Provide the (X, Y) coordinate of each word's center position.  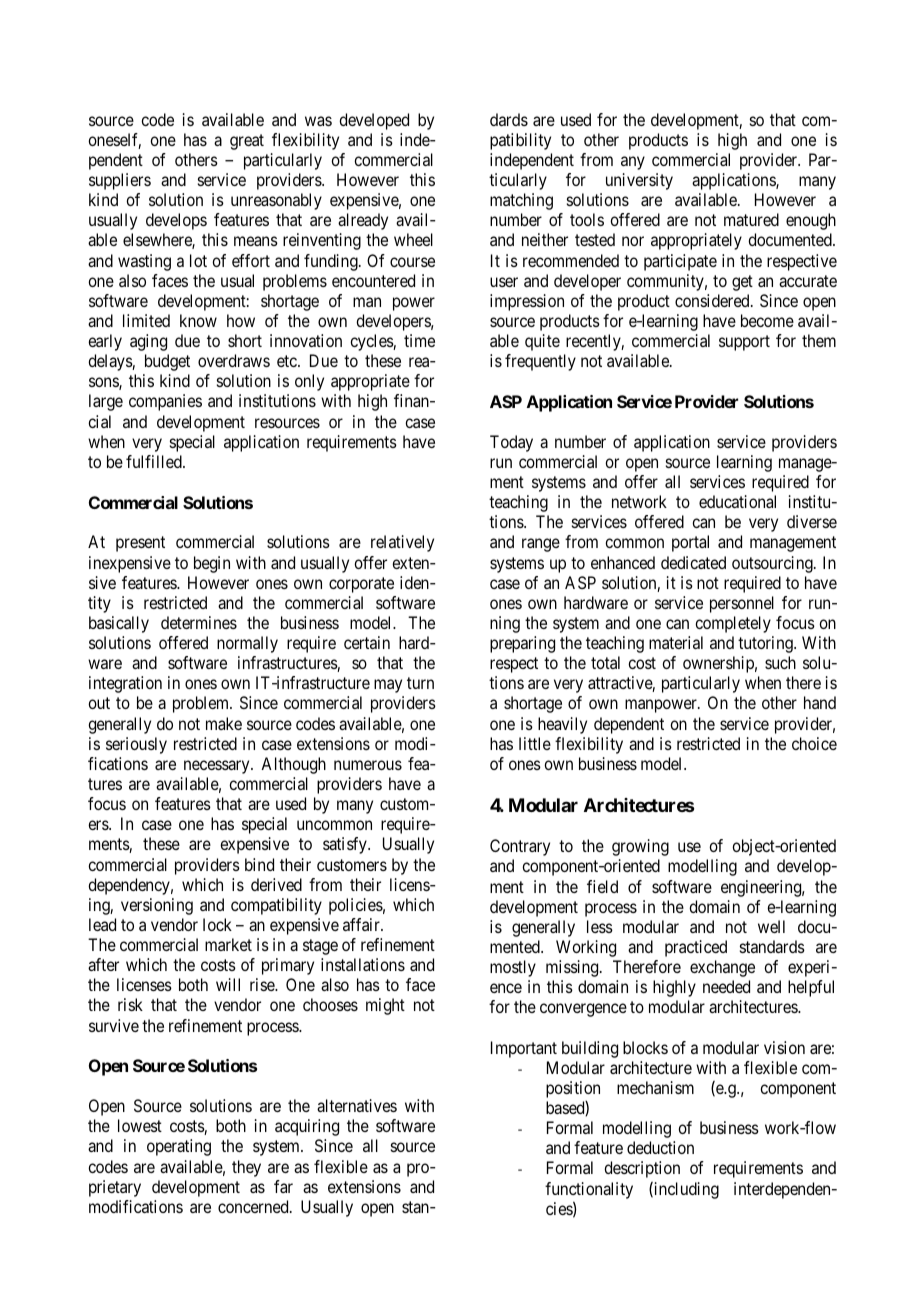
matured (751, 219)
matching (521, 201)
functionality (589, 1190)
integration (125, 684)
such (780, 662)
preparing (522, 644)
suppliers (120, 181)
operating (179, 1147)
